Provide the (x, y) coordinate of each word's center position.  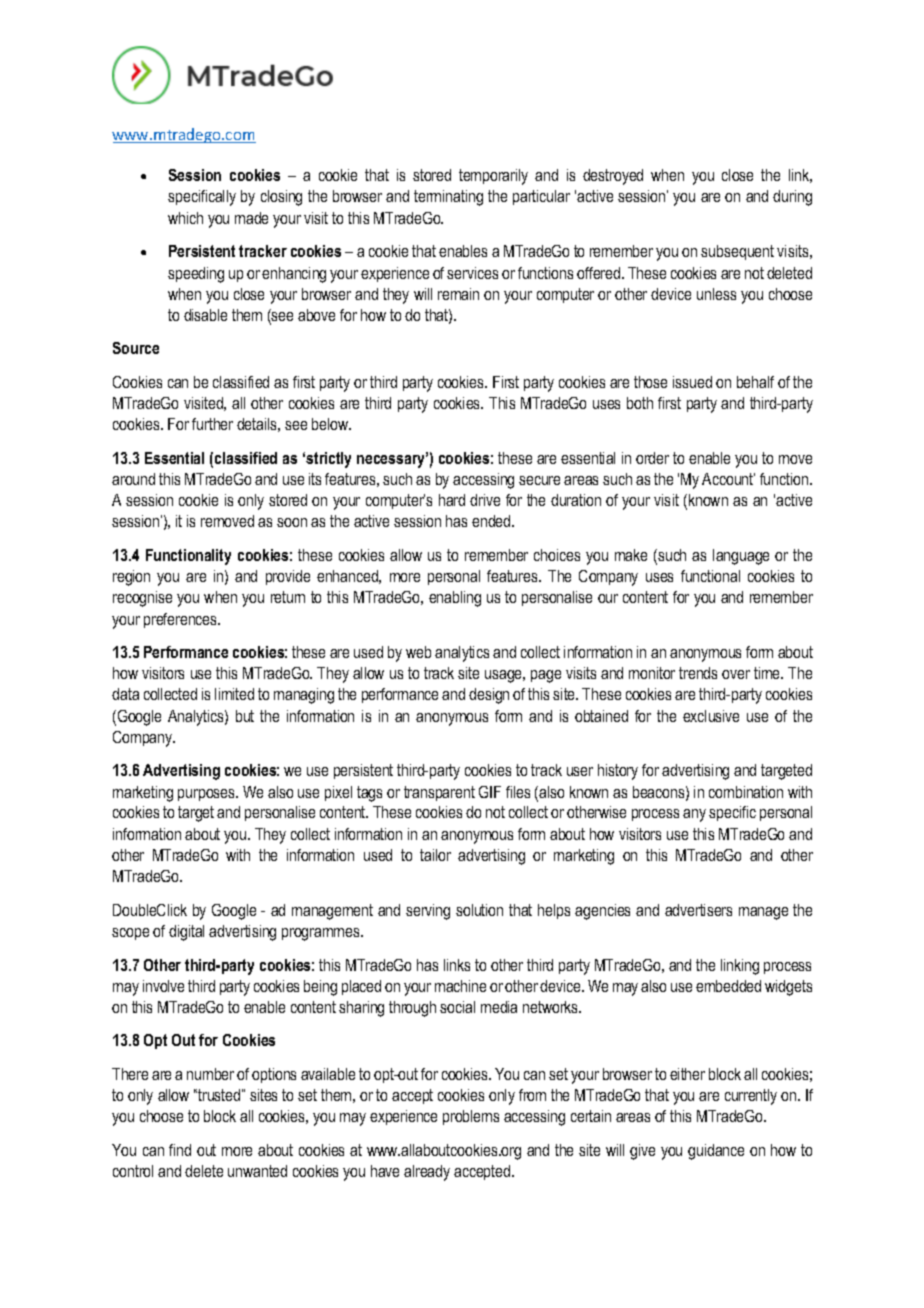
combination (746, 792)
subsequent (737, 252)
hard (452, 500)
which (185, 218)
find (180, 1150)
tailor (435, 855)
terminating (448, 198)
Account (728, 479)
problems (471, 1117)
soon (292, 522)
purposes (208, 795)
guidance (716, 1152)
